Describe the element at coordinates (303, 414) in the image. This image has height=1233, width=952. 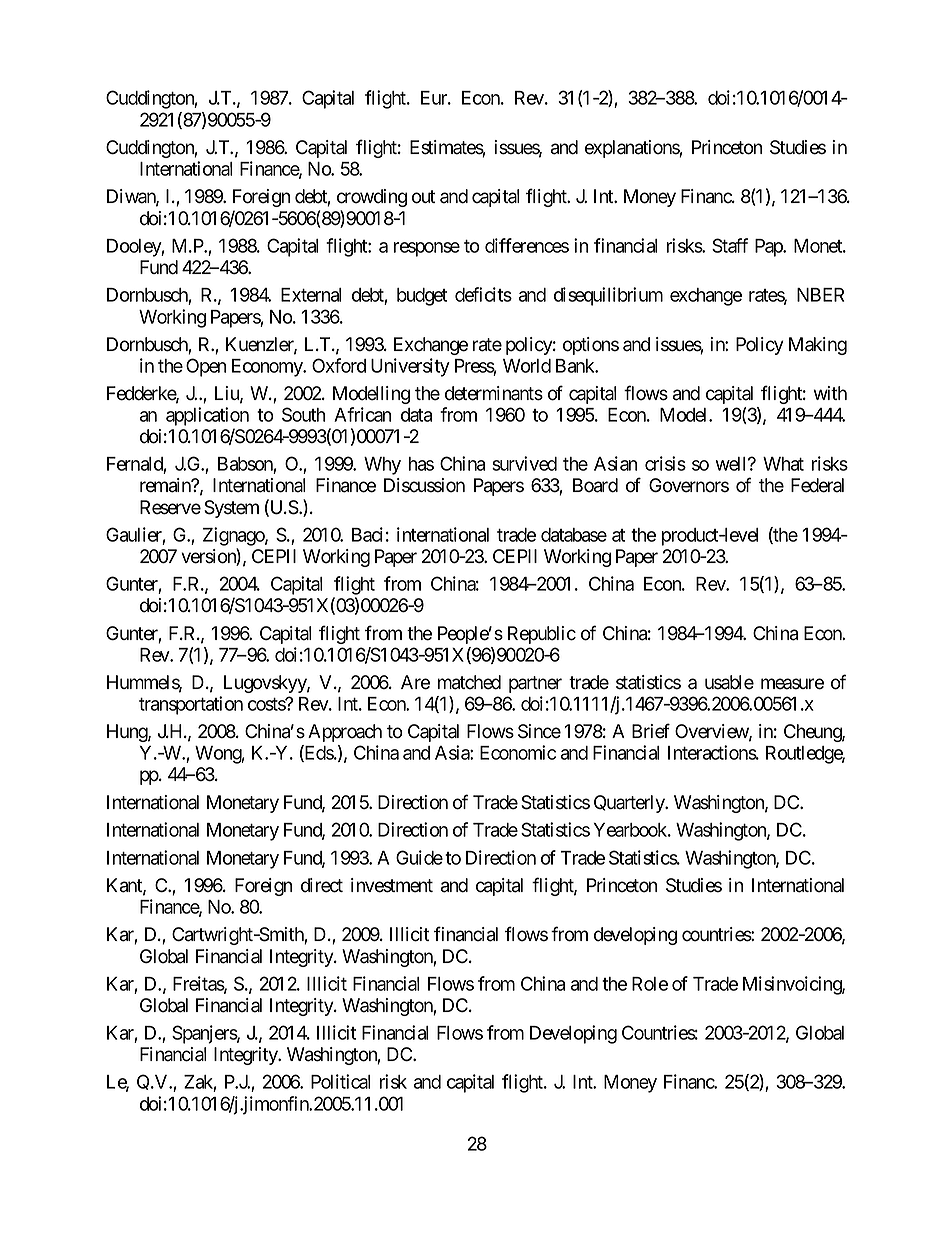
I see `South` at that location.
